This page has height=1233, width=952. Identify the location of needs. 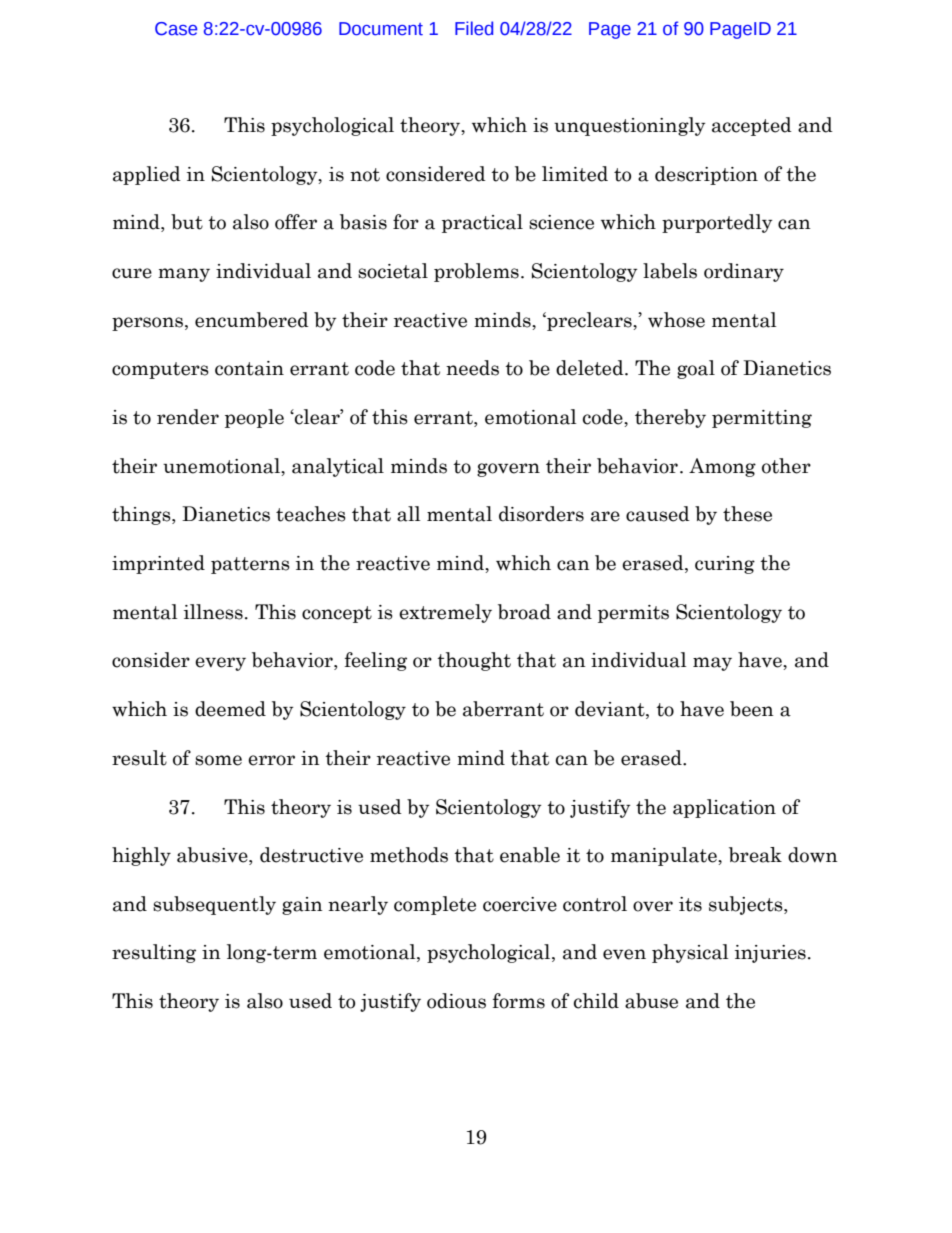
(472, 368).
